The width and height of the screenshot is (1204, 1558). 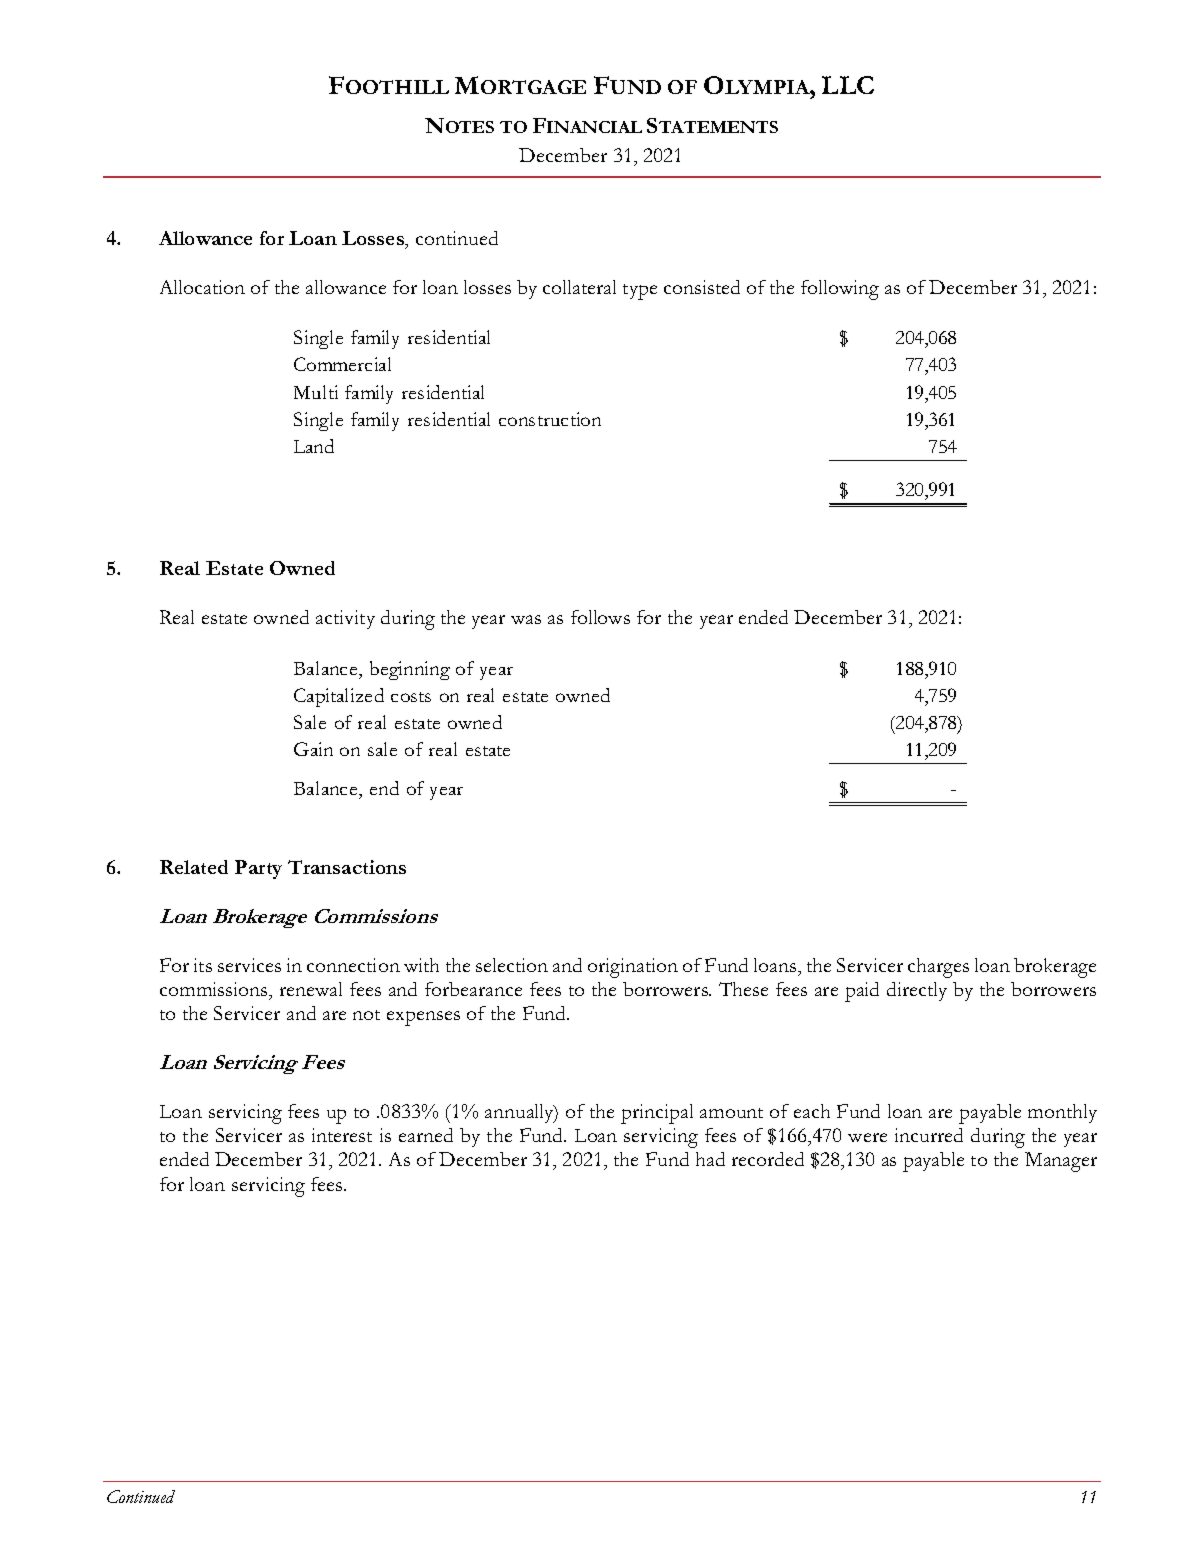 I want to click on Land, so click(x=314, y=446).
